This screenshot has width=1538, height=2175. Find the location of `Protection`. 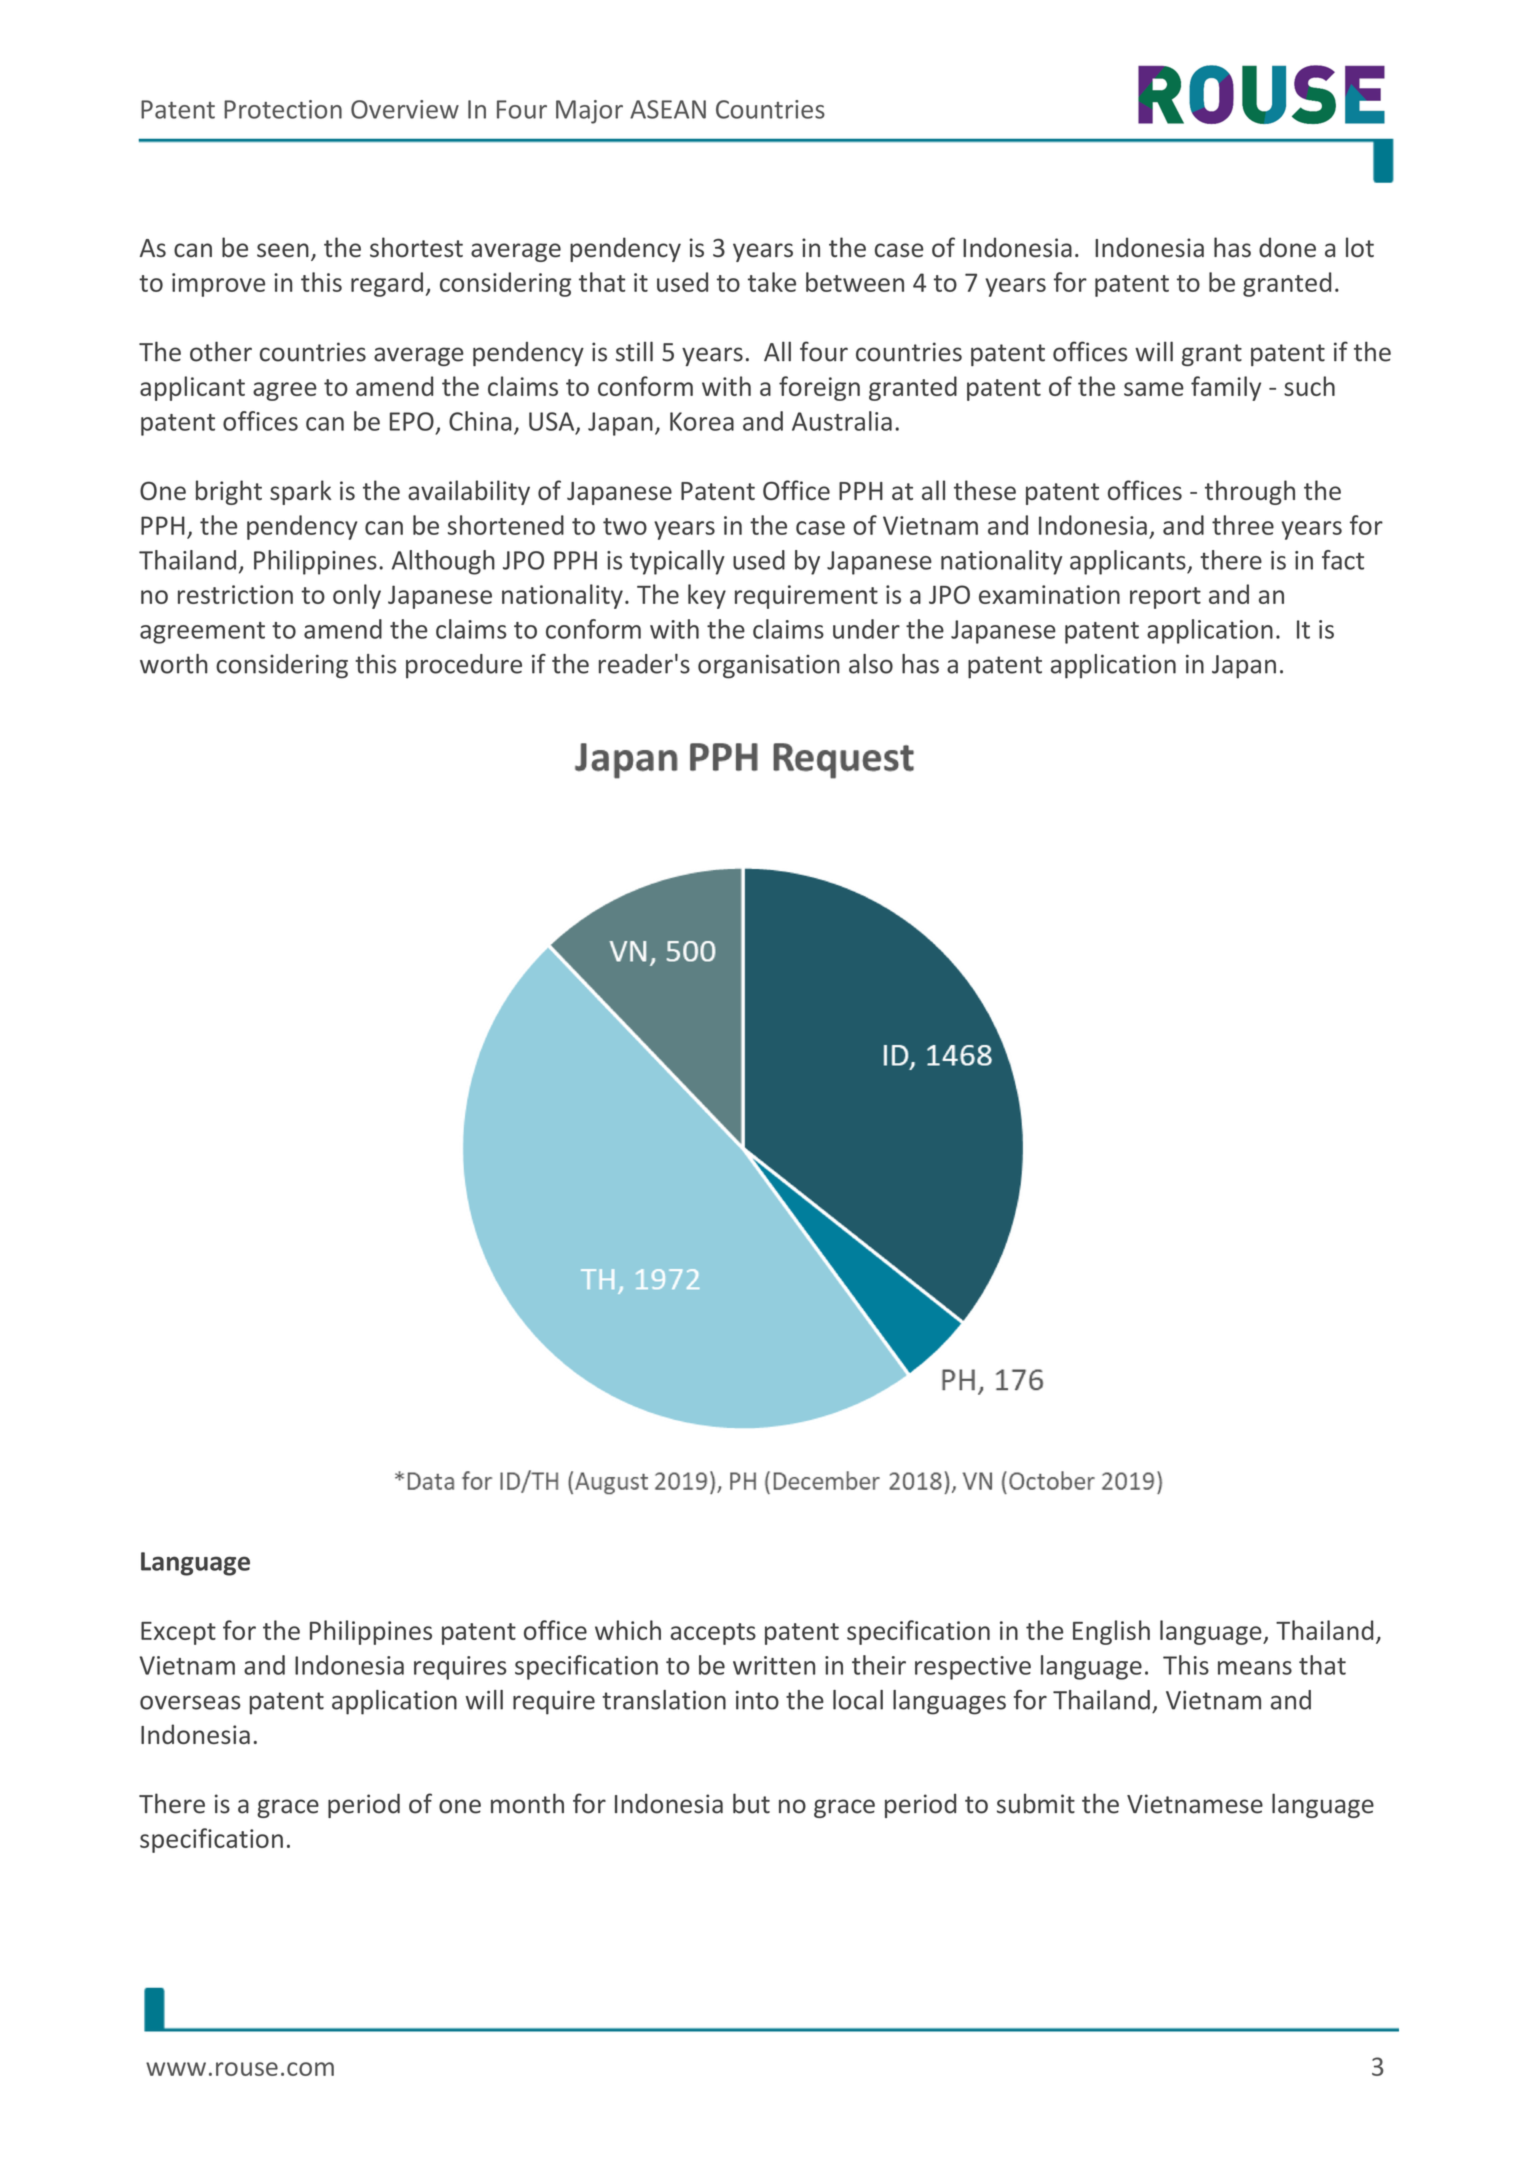

Protection is located at coordinates (283, 109).
